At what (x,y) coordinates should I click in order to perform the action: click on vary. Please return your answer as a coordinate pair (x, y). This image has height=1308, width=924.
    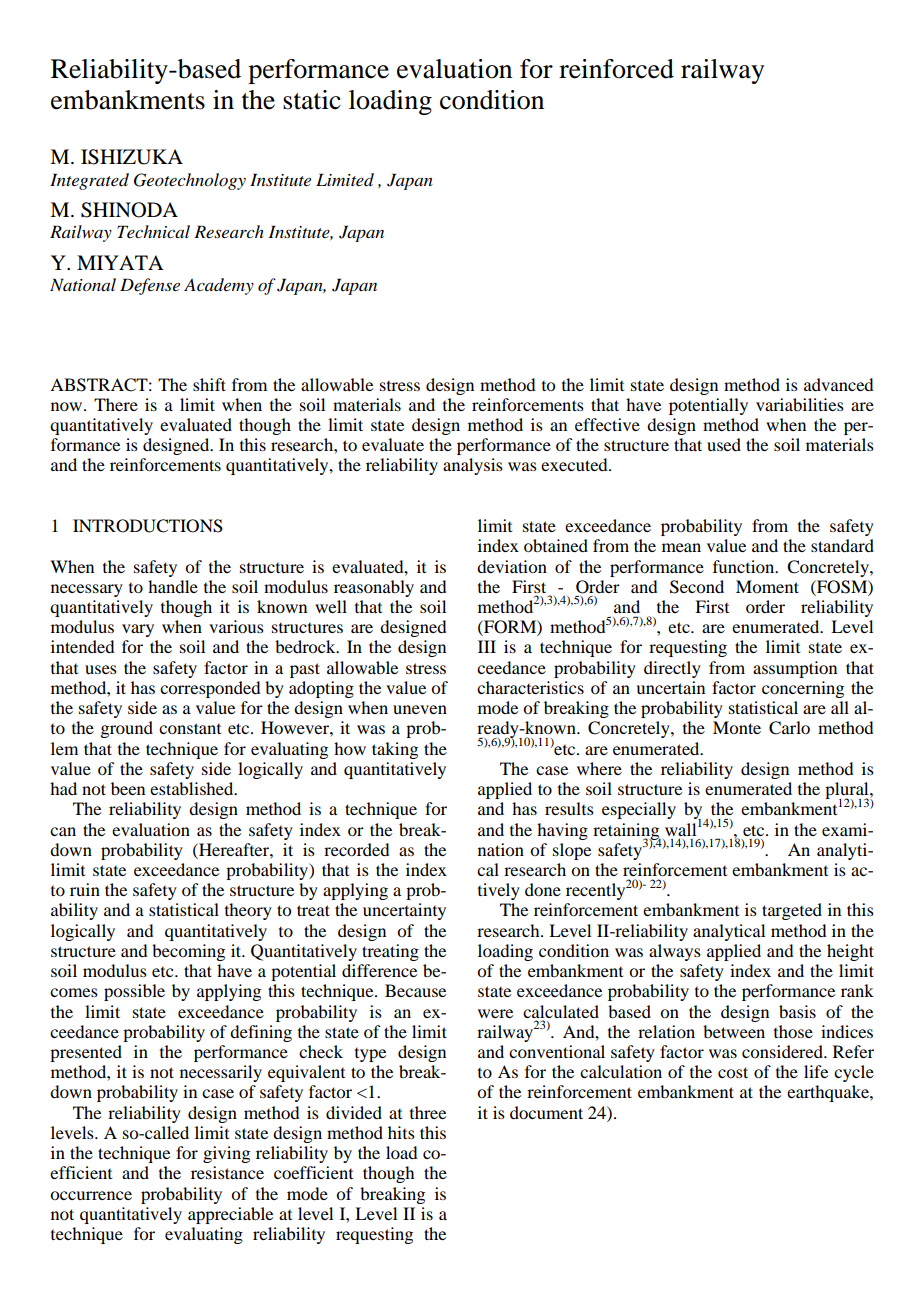
    Looking at the image, I should click on (138, 630).
